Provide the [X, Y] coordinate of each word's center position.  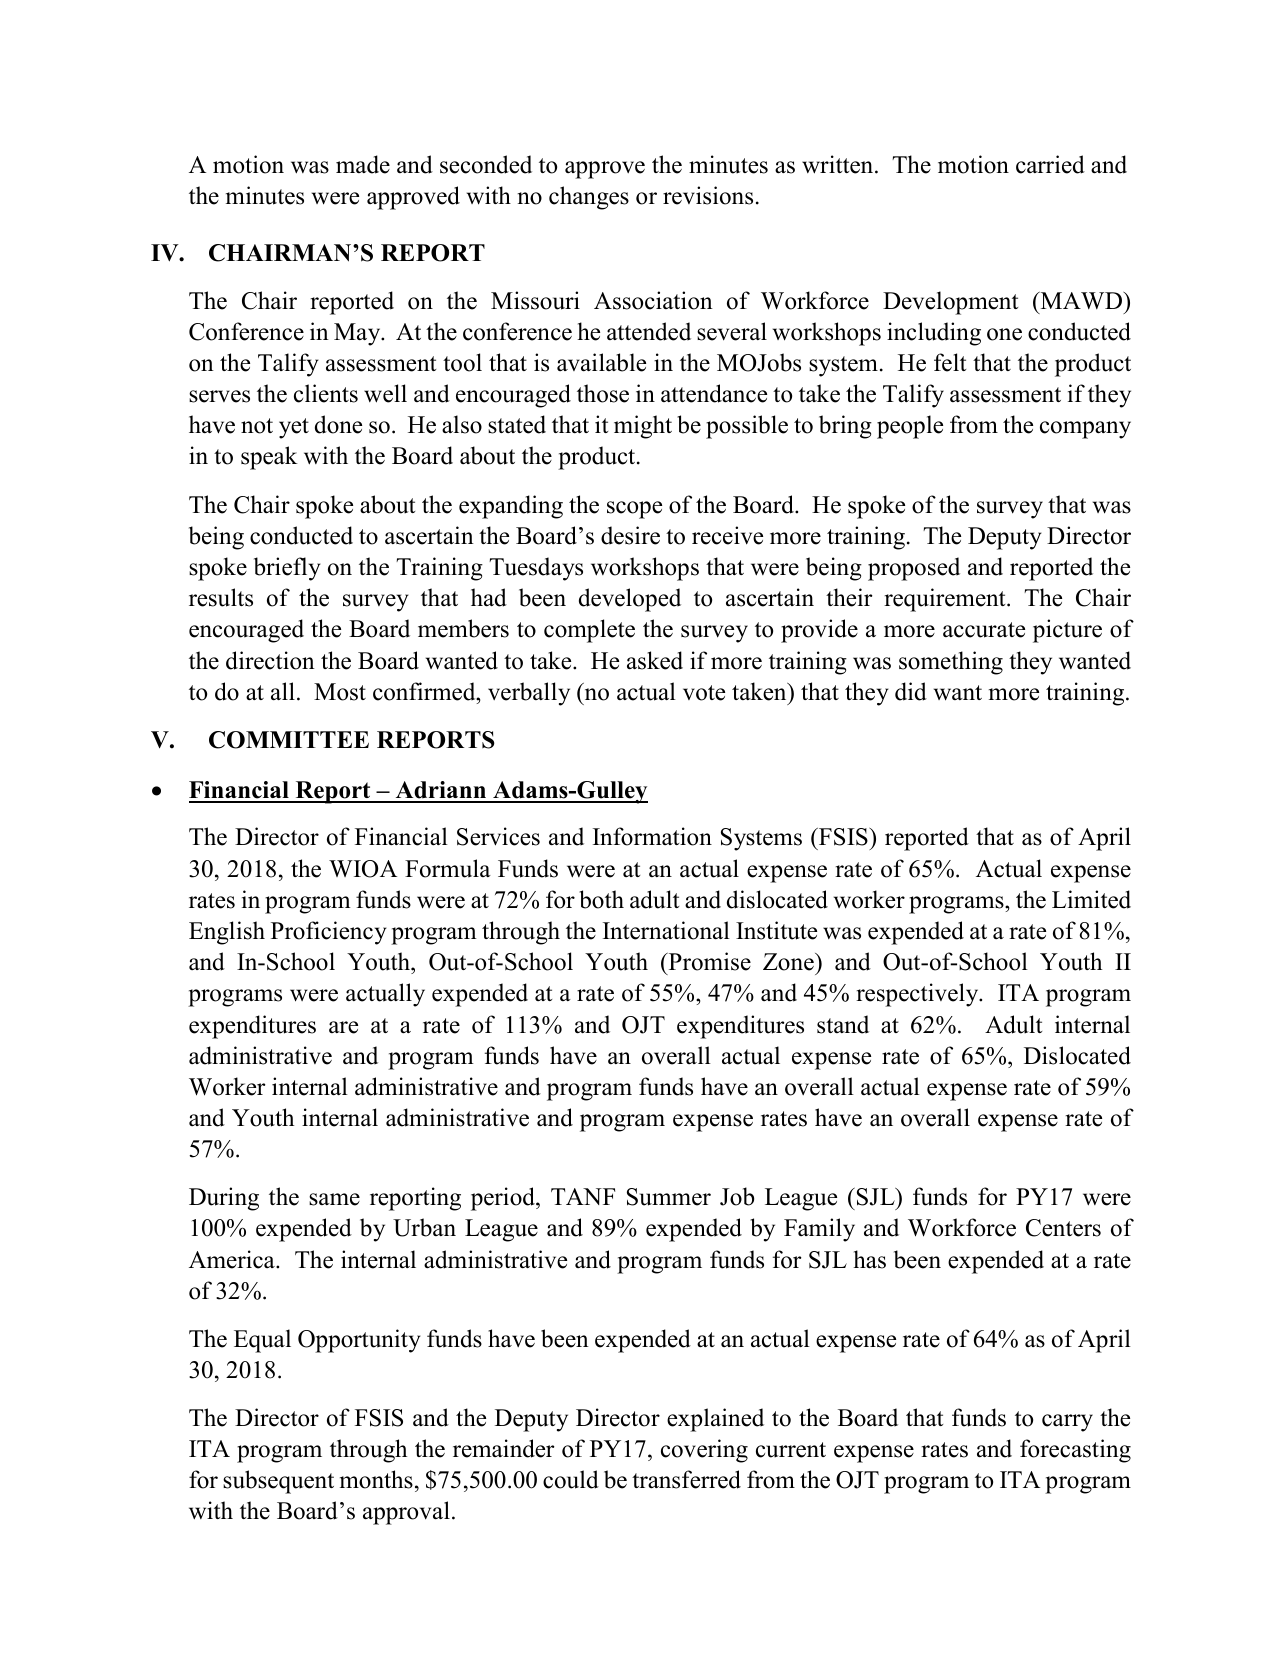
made [363, 164]
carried [1050, 164]
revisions [708, 195]
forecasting [1075, 1451]
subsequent [278, 1482]
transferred [686, 1479]
